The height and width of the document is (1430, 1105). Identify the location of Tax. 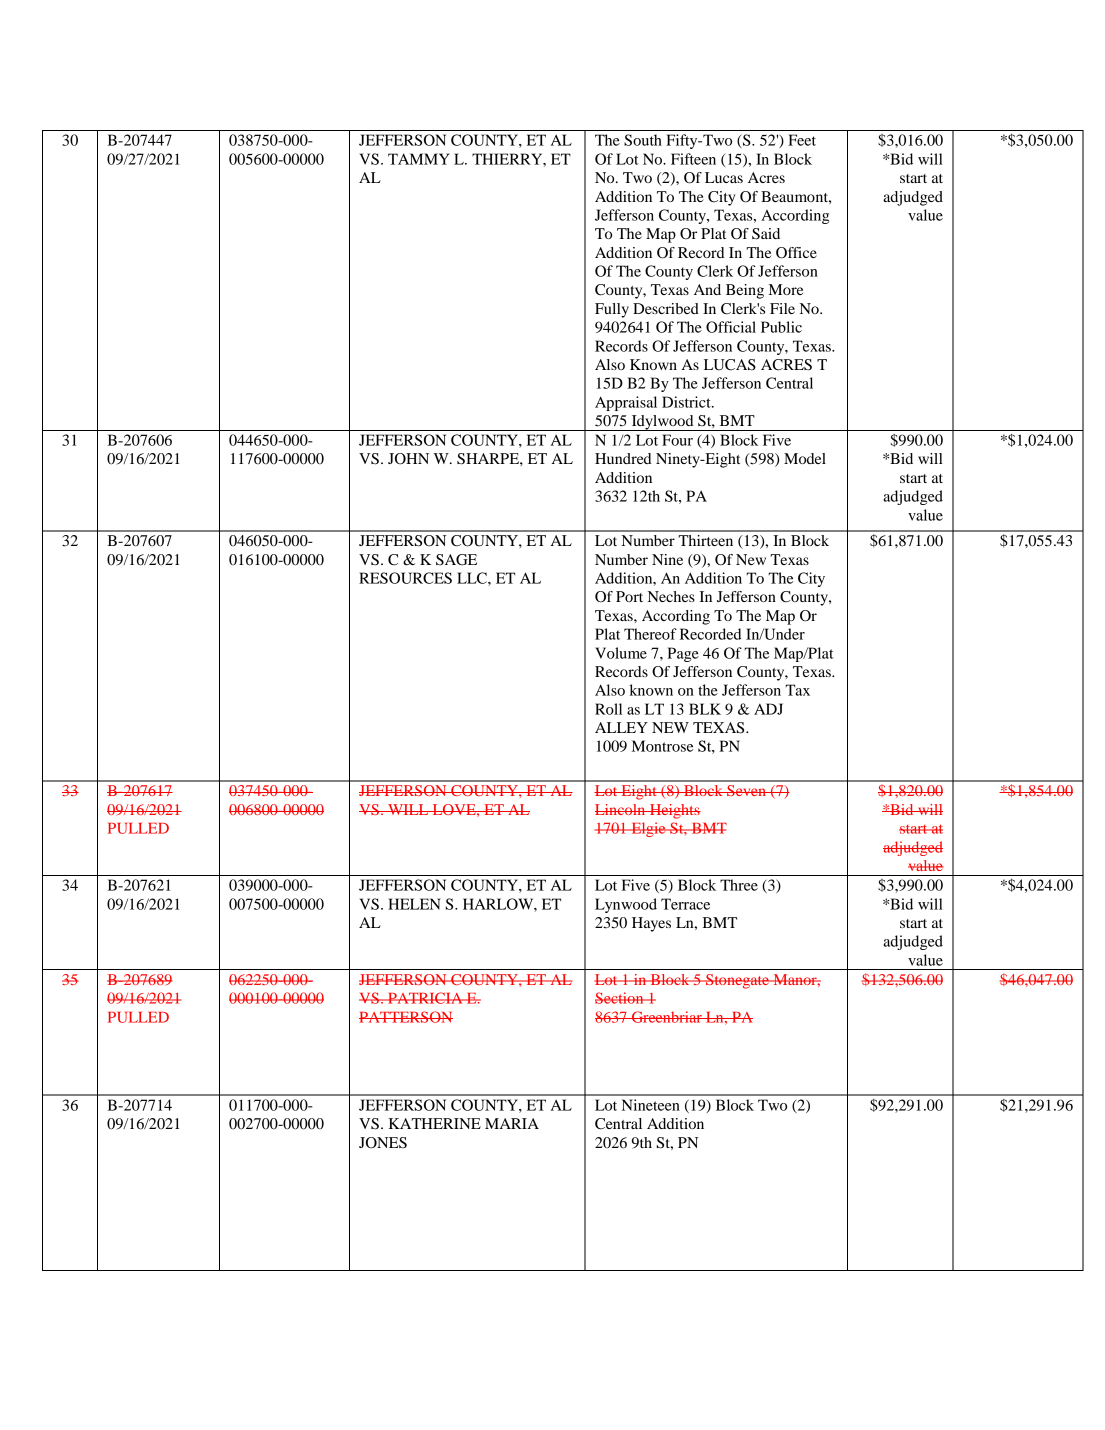
(797, 690).
